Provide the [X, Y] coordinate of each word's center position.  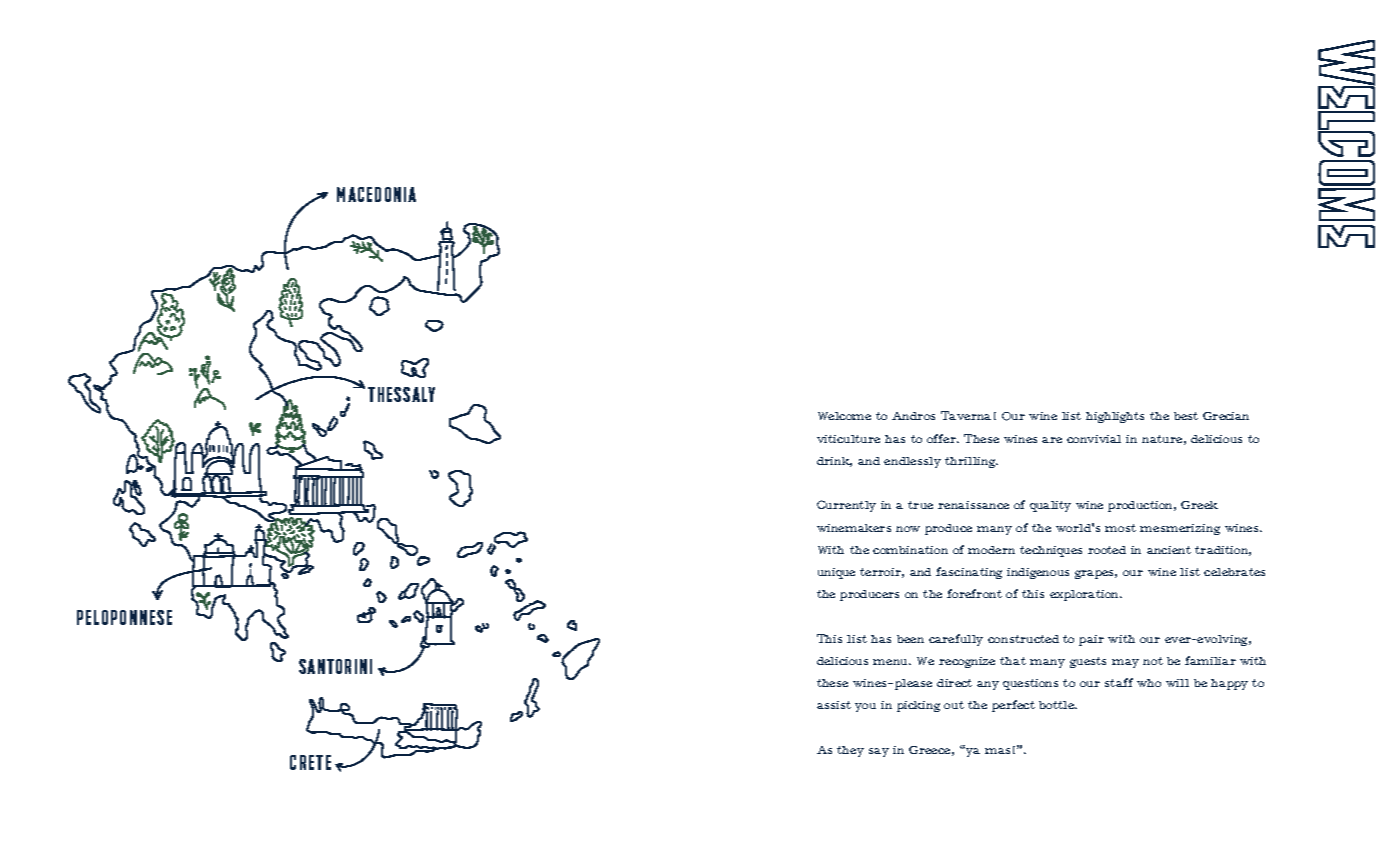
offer [943, 438]
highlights [1115, 417]
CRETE [310, 762]
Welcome [844, 416]
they [850, 751]
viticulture [848, 439]
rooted [1107, 550]
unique [836, 573]
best [1186, 416]
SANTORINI [335, 666]
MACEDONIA [376, 194]
